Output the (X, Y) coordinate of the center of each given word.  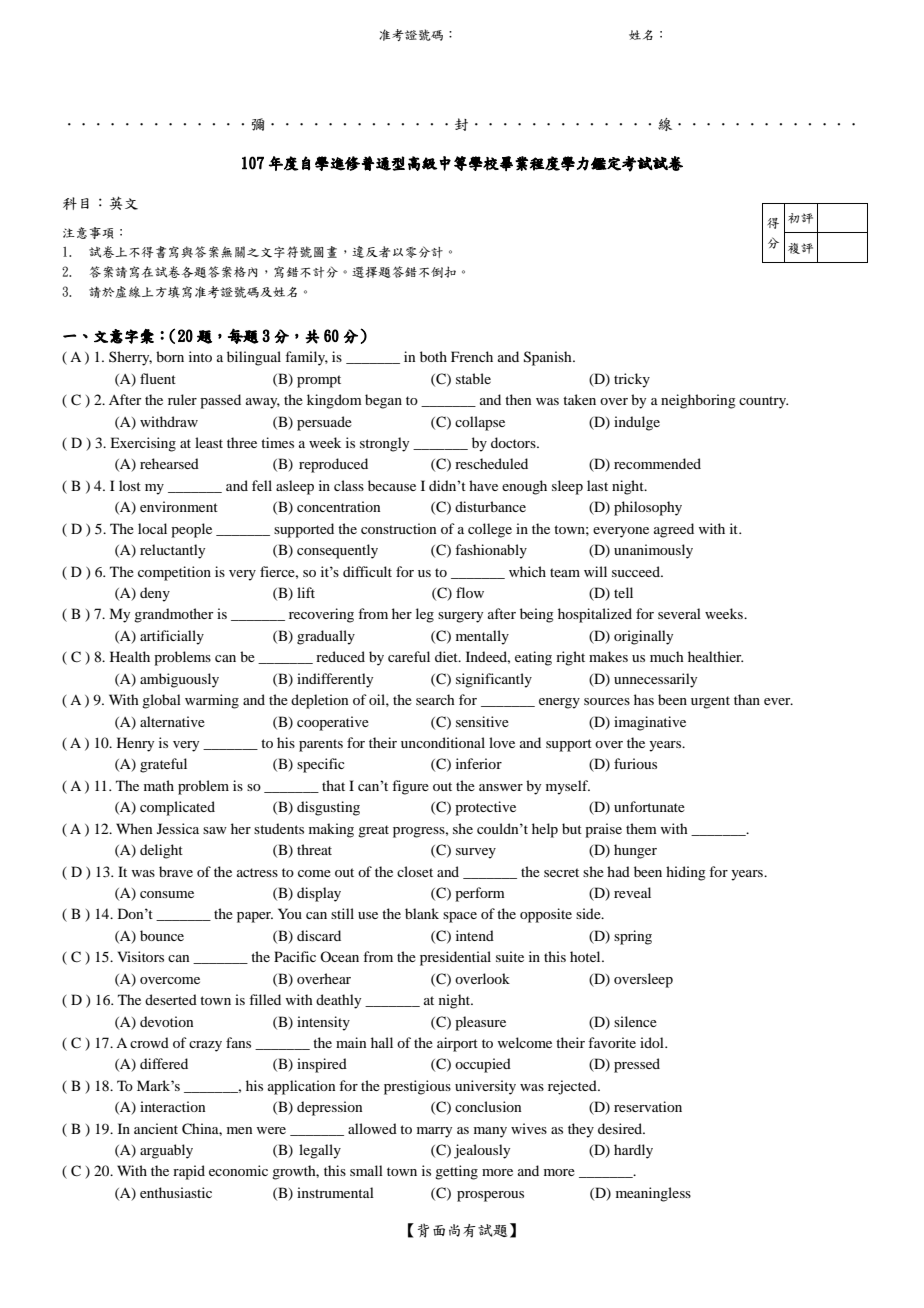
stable (473, 378)
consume (167, 894)
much (667, 656)
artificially (172, 637)
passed (220, 401)
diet (447, 656)
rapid (189, 1172)
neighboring (698, 401)
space (460, 917)
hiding (685, 873)
